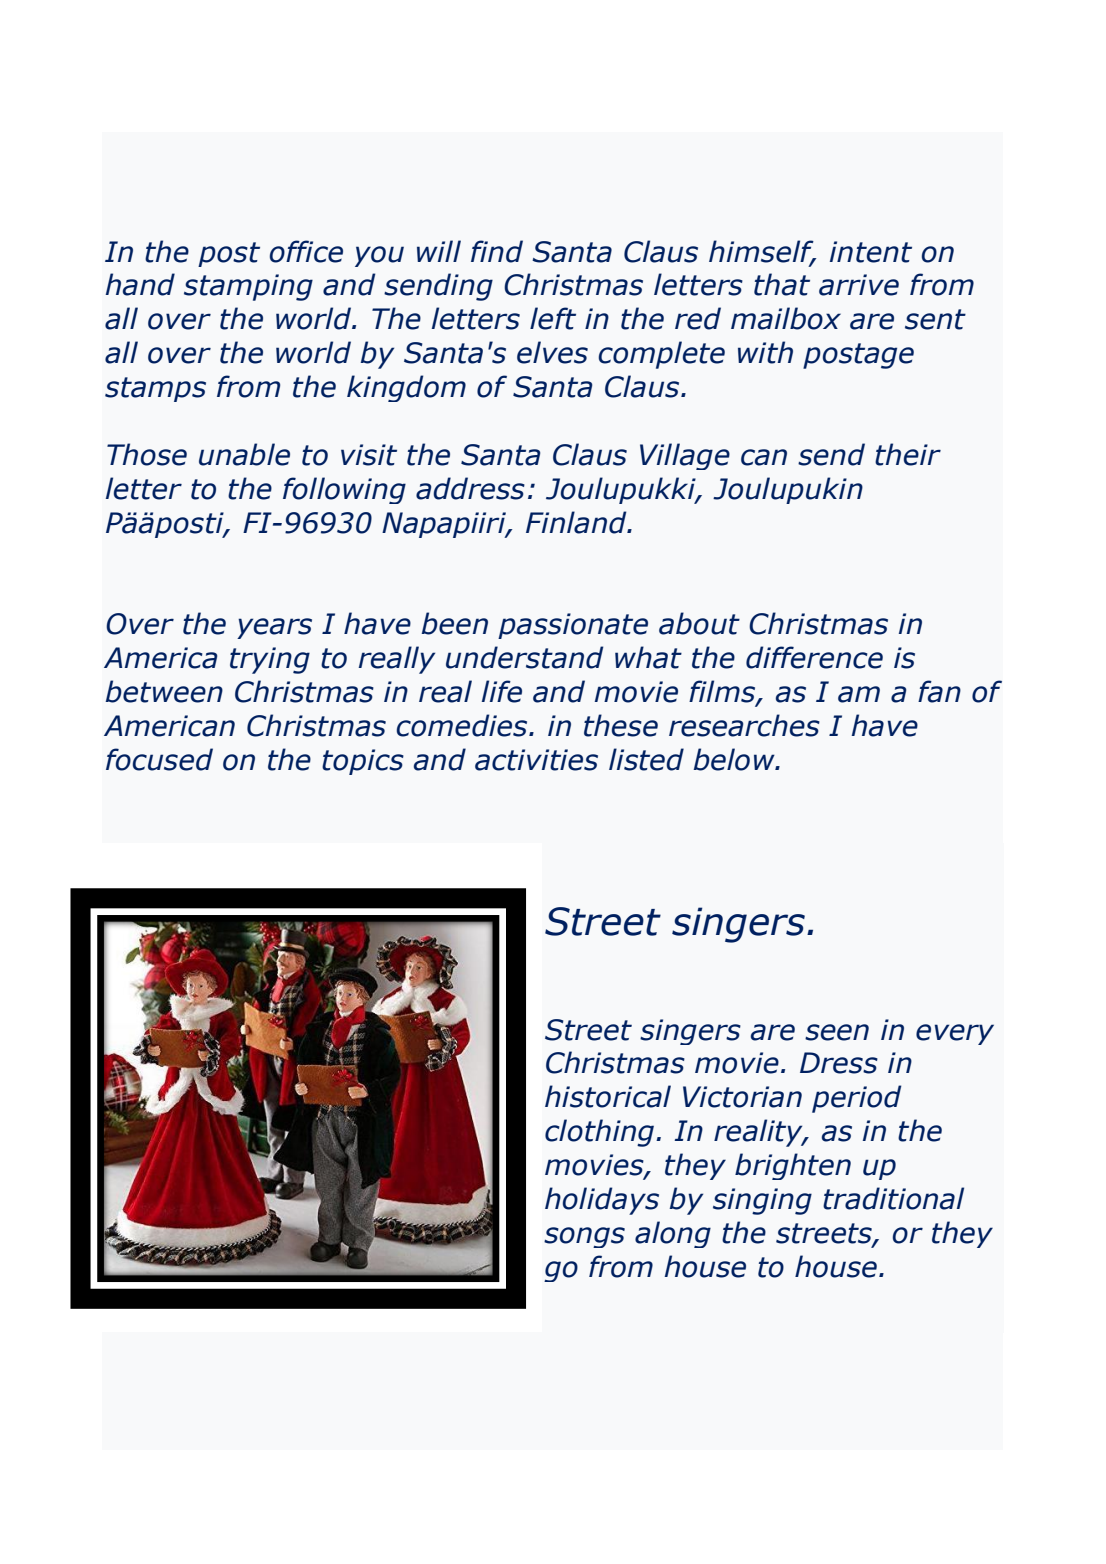  What do you see at coordinates (744, 725) in the screenshot?
I see `researches` at bounding box center [744, 725].
